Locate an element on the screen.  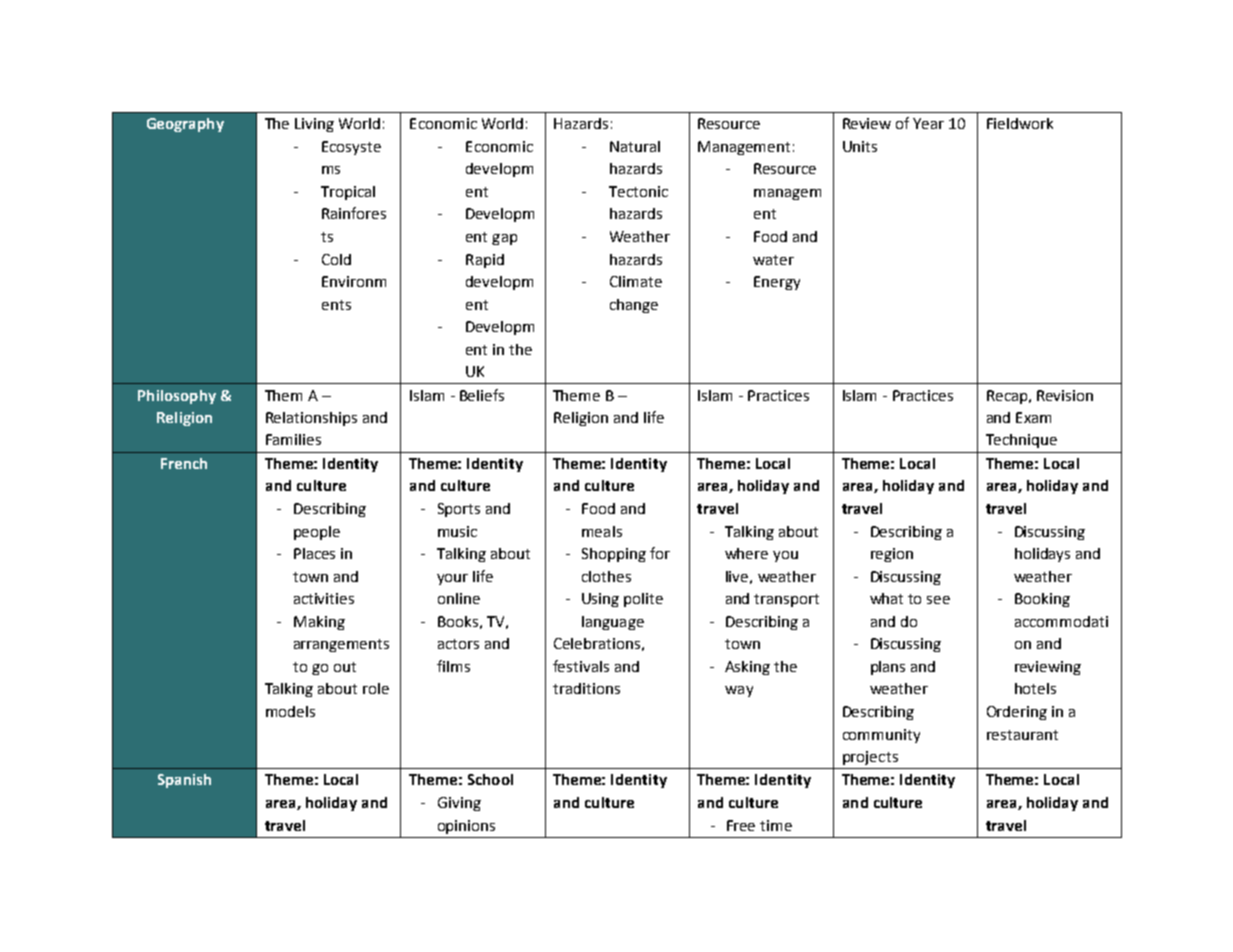
Cold is located at coordinates (336, 259).
